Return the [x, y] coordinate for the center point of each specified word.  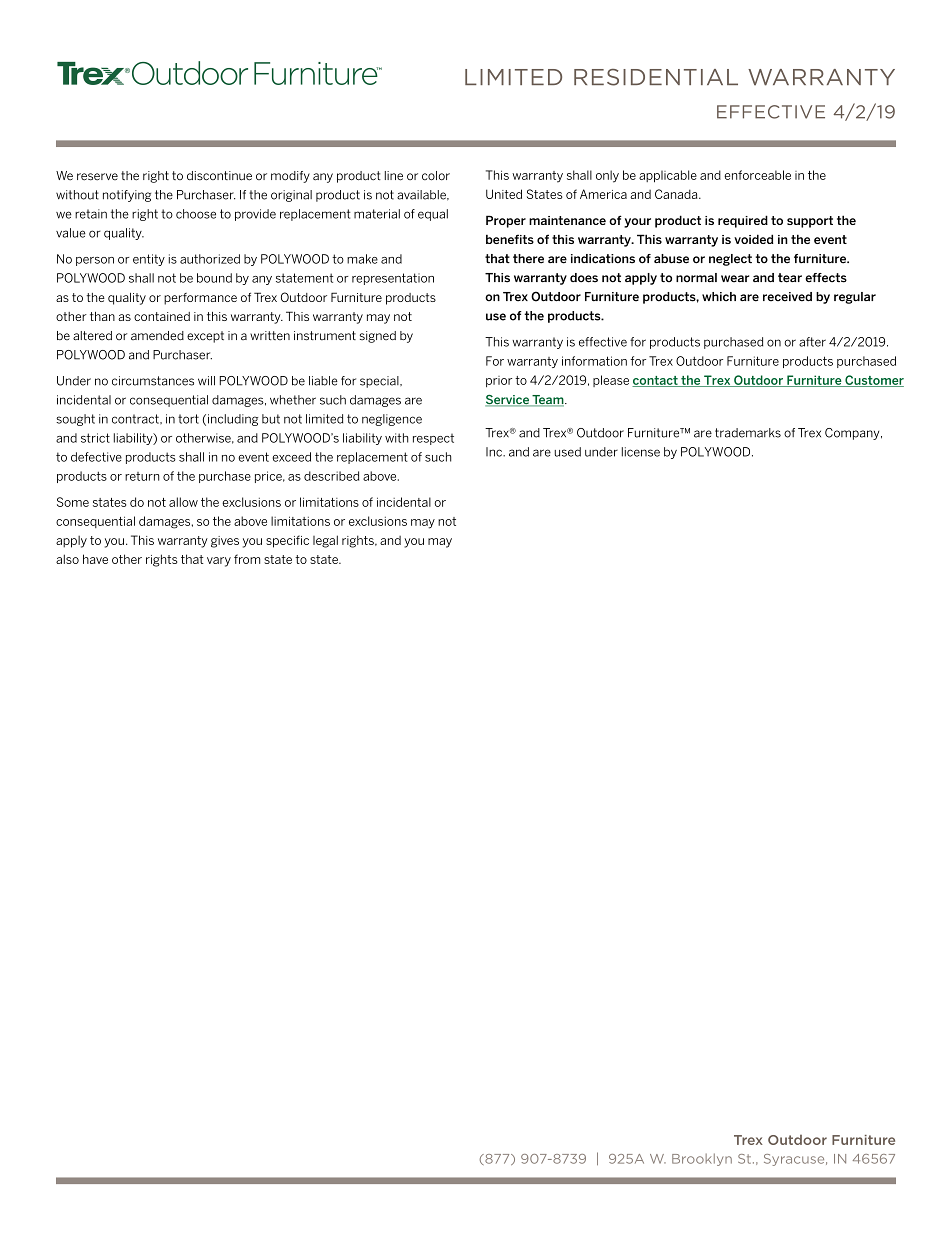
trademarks [748, 433]
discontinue [219, 176]
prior [499, 381]
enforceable [757, 175]
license [641, 452]
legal [325, 541]
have [95, 559]
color [436, 176]
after [812, 342]
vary [219, 562]
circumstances [153, 381]
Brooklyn [702, 1159]
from [247, 559]
